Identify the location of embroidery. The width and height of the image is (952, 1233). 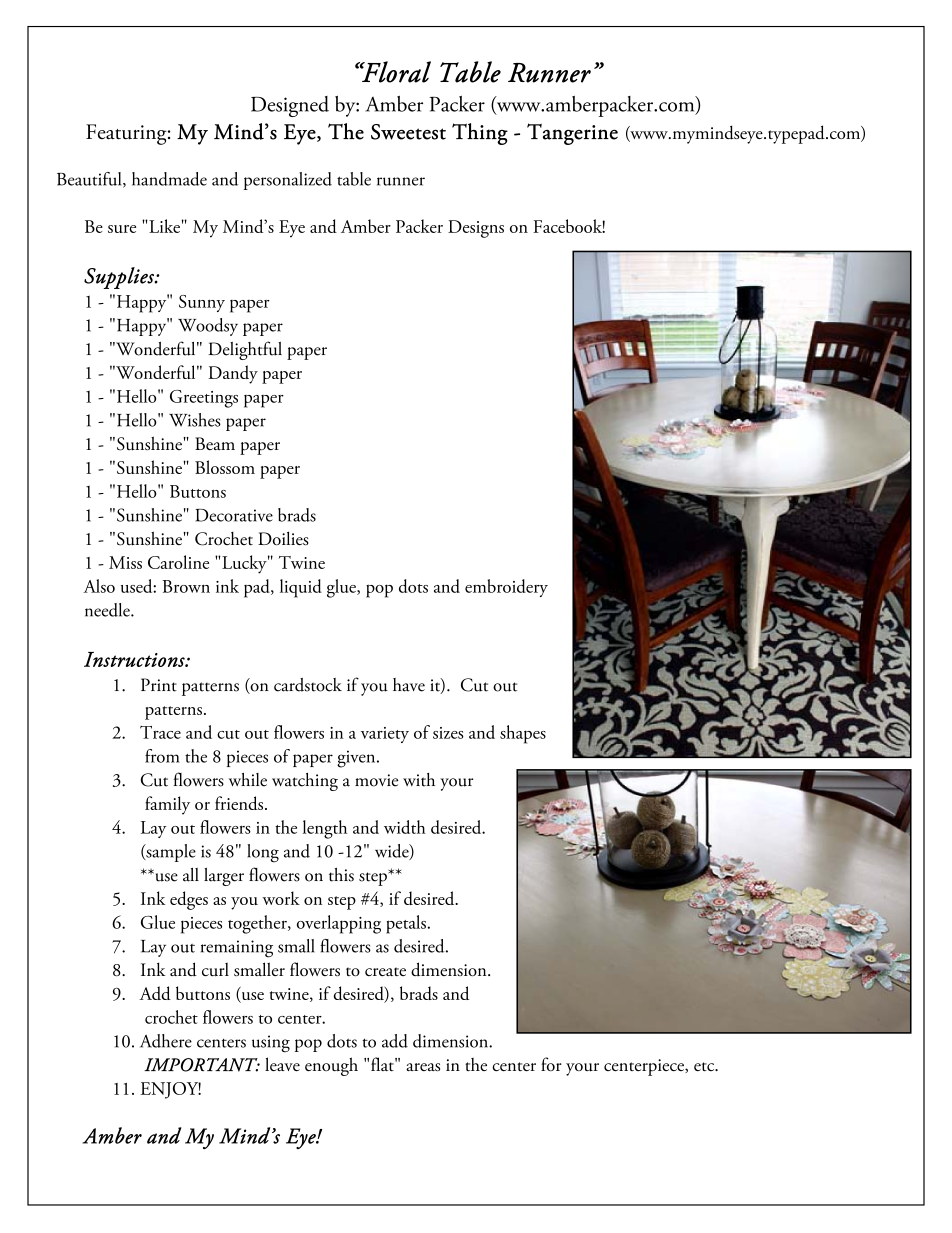
(506, 588).
